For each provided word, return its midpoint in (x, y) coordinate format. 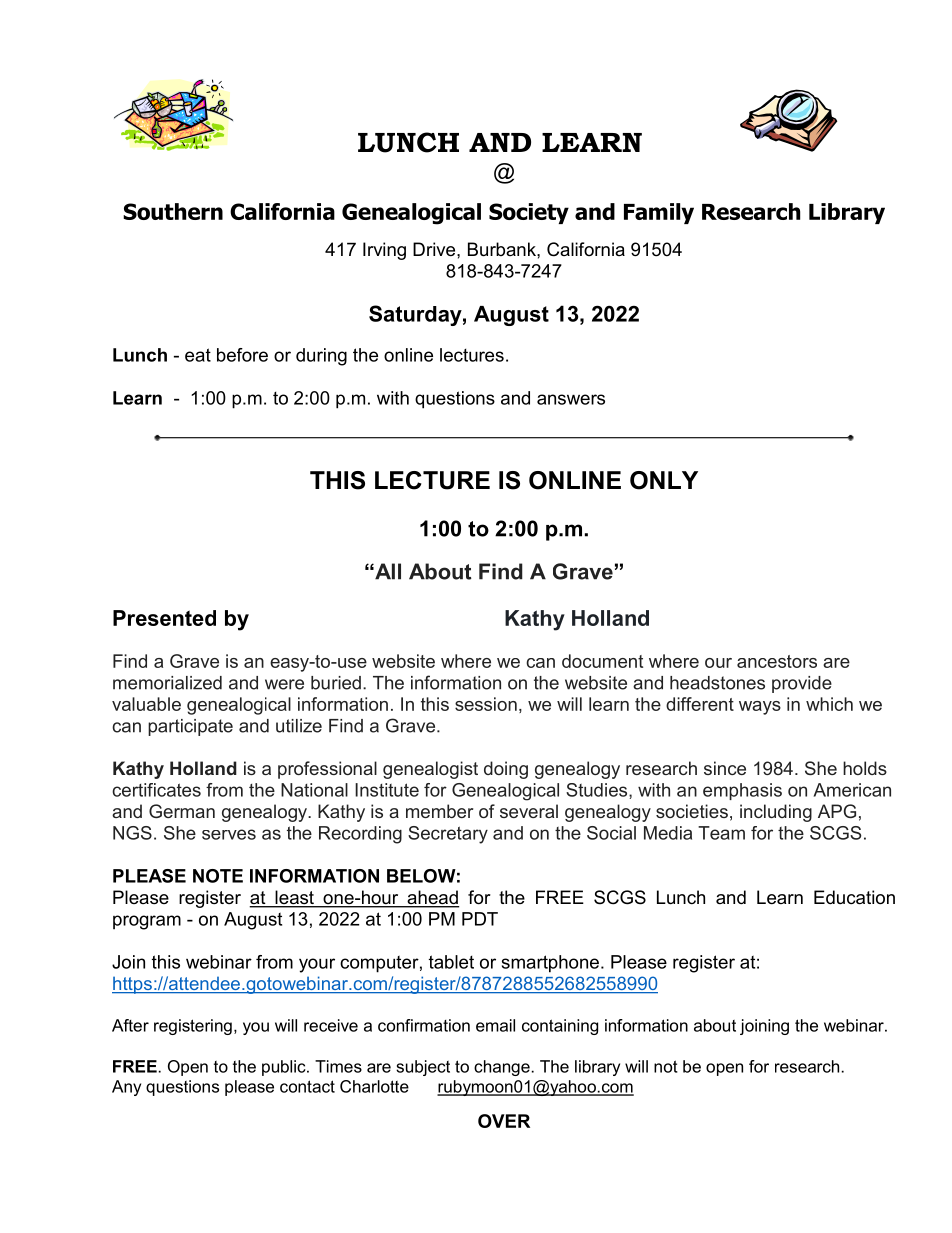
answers (571, 399)
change (502, 1068)
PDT (480, 919)
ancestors (777, 661)
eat (198, 355)
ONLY (664, 480)
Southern (173, 211)
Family (659, 213)
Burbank (503, 249)
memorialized (167, 683)
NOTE (218, 876)
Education (854, 897)
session (486, 704)
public (285, 1068)
